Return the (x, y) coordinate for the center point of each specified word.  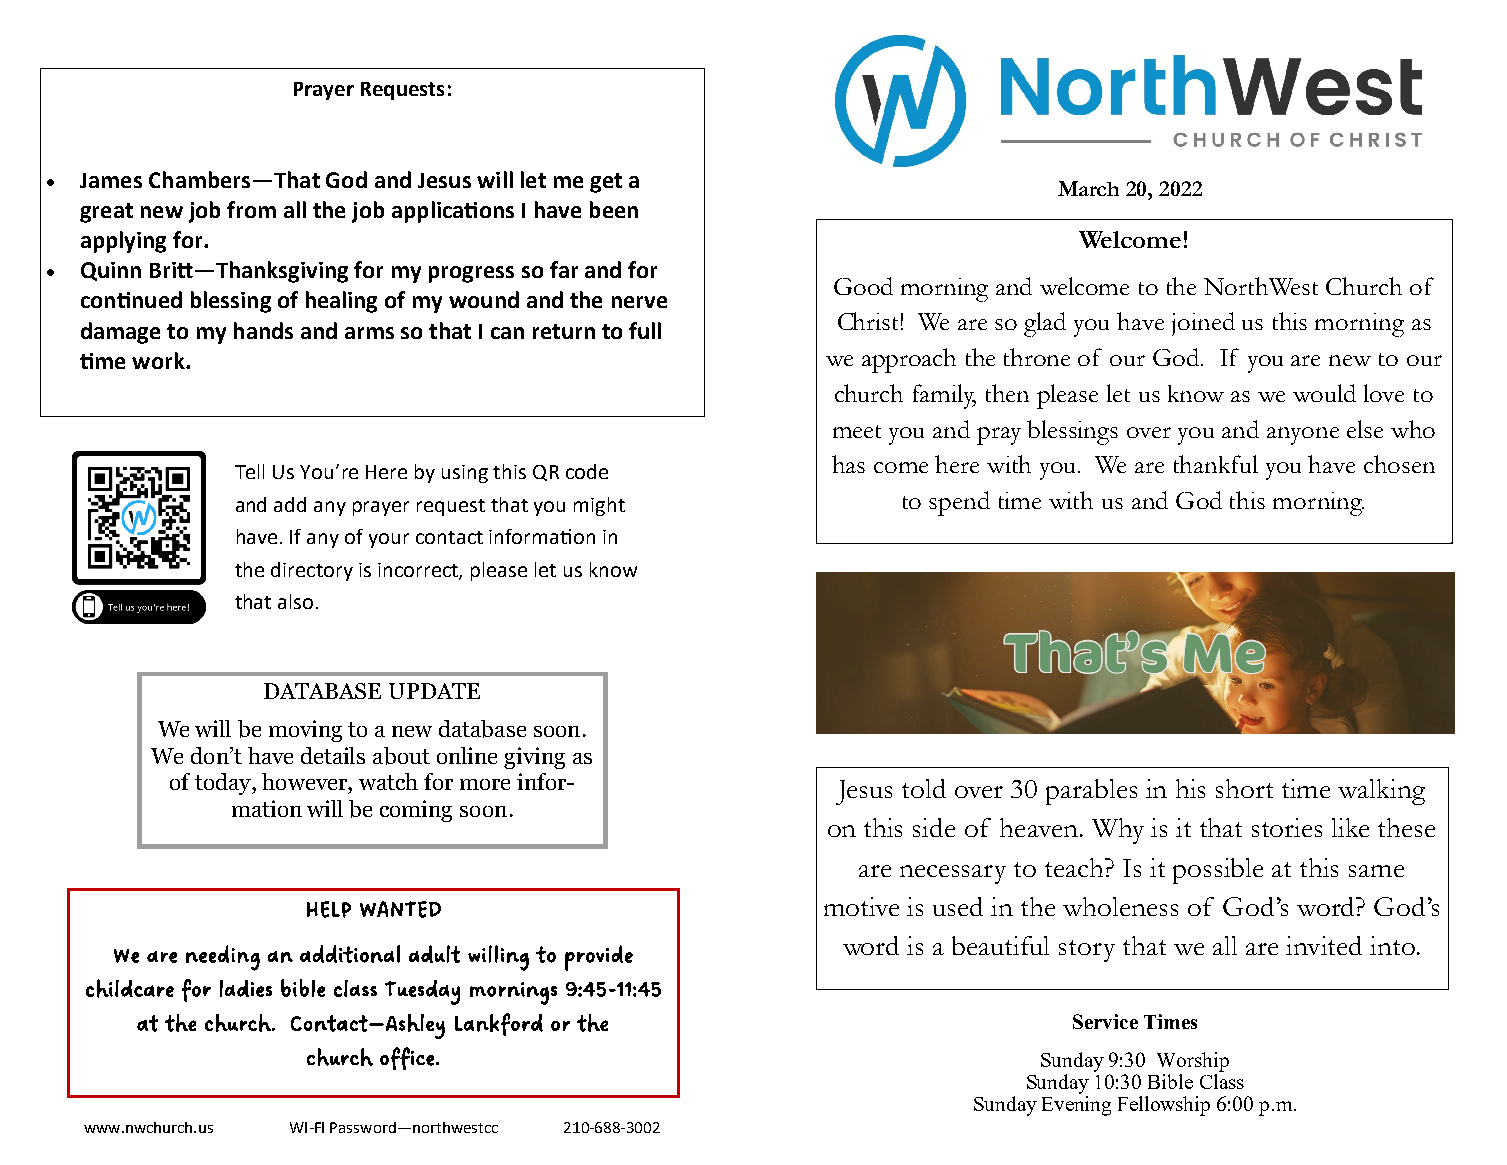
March (1088, 188)
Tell (249, 471)
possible (1218, 871)
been (614, 209)
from (251, 209)
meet (857, 431)
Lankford (499, 1024)
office (407, 1058)
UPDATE (434, 691)
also (295, 601)
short (1244, 788)
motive (861, 906)
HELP (329, 909)
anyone (1303, 436)
